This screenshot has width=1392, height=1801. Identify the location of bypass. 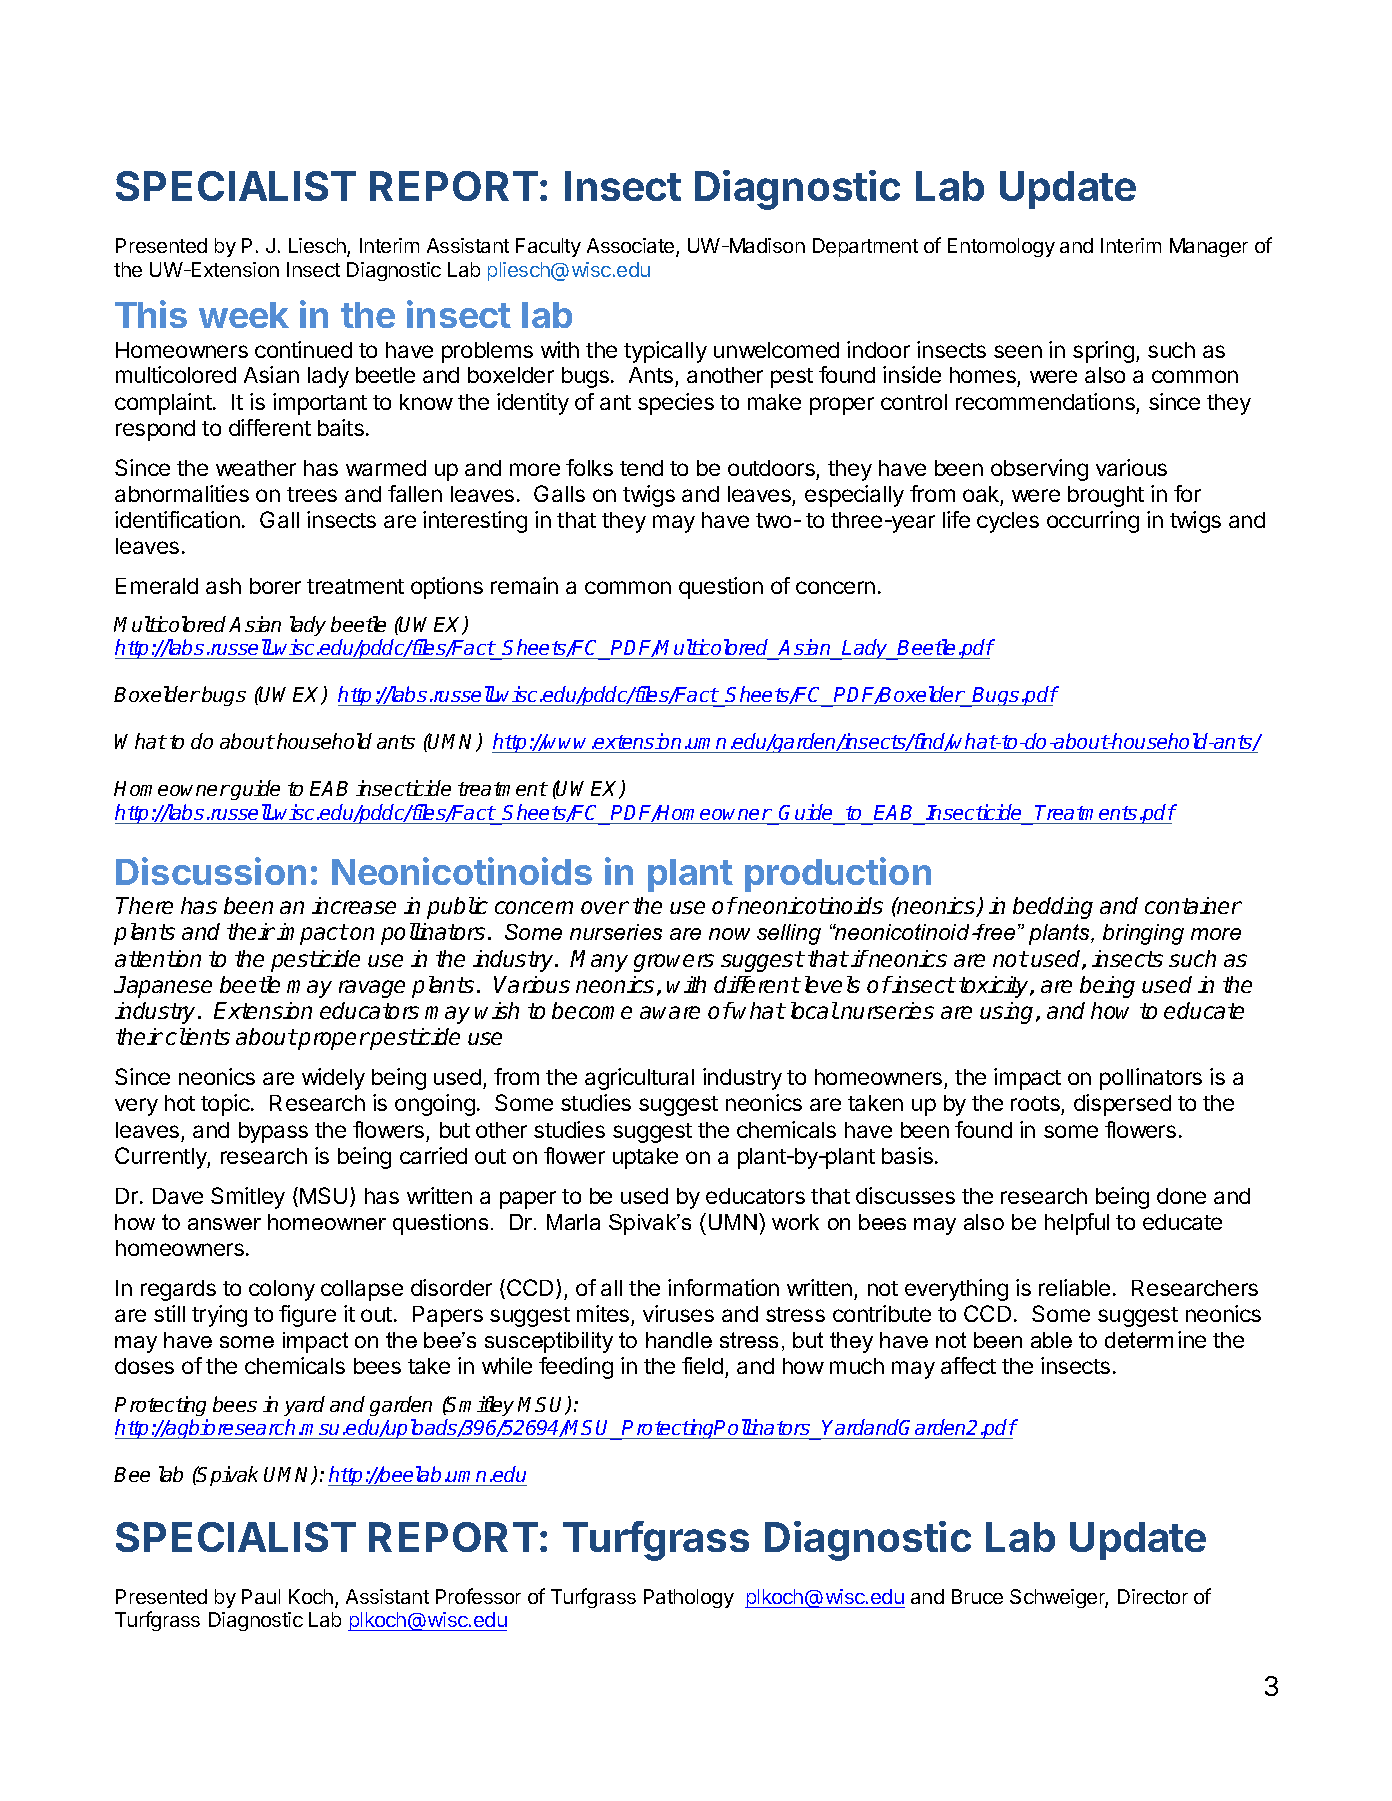
(273, 1132).
